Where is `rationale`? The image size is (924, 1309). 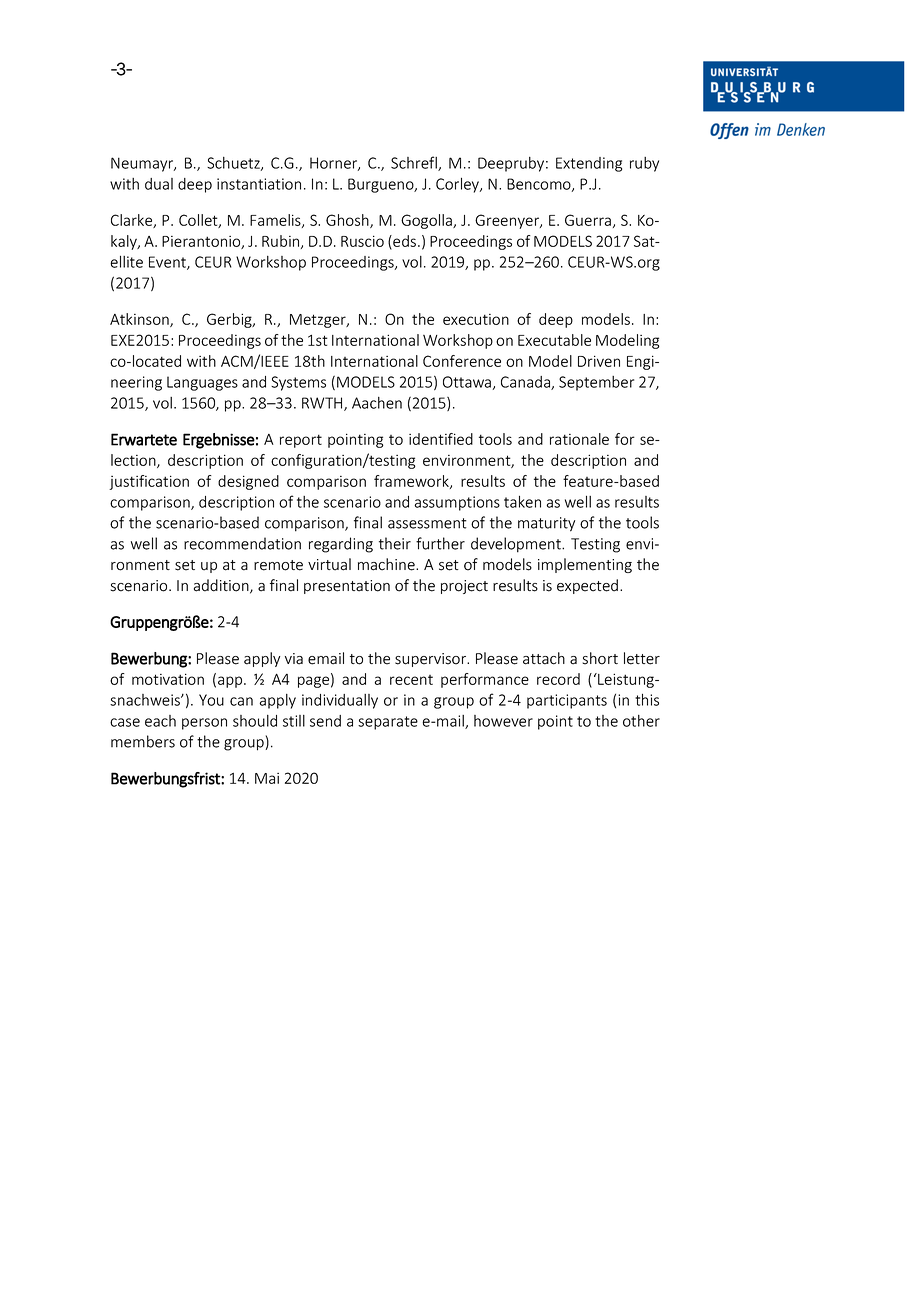
rationale is located at coordinates (579, 439).
